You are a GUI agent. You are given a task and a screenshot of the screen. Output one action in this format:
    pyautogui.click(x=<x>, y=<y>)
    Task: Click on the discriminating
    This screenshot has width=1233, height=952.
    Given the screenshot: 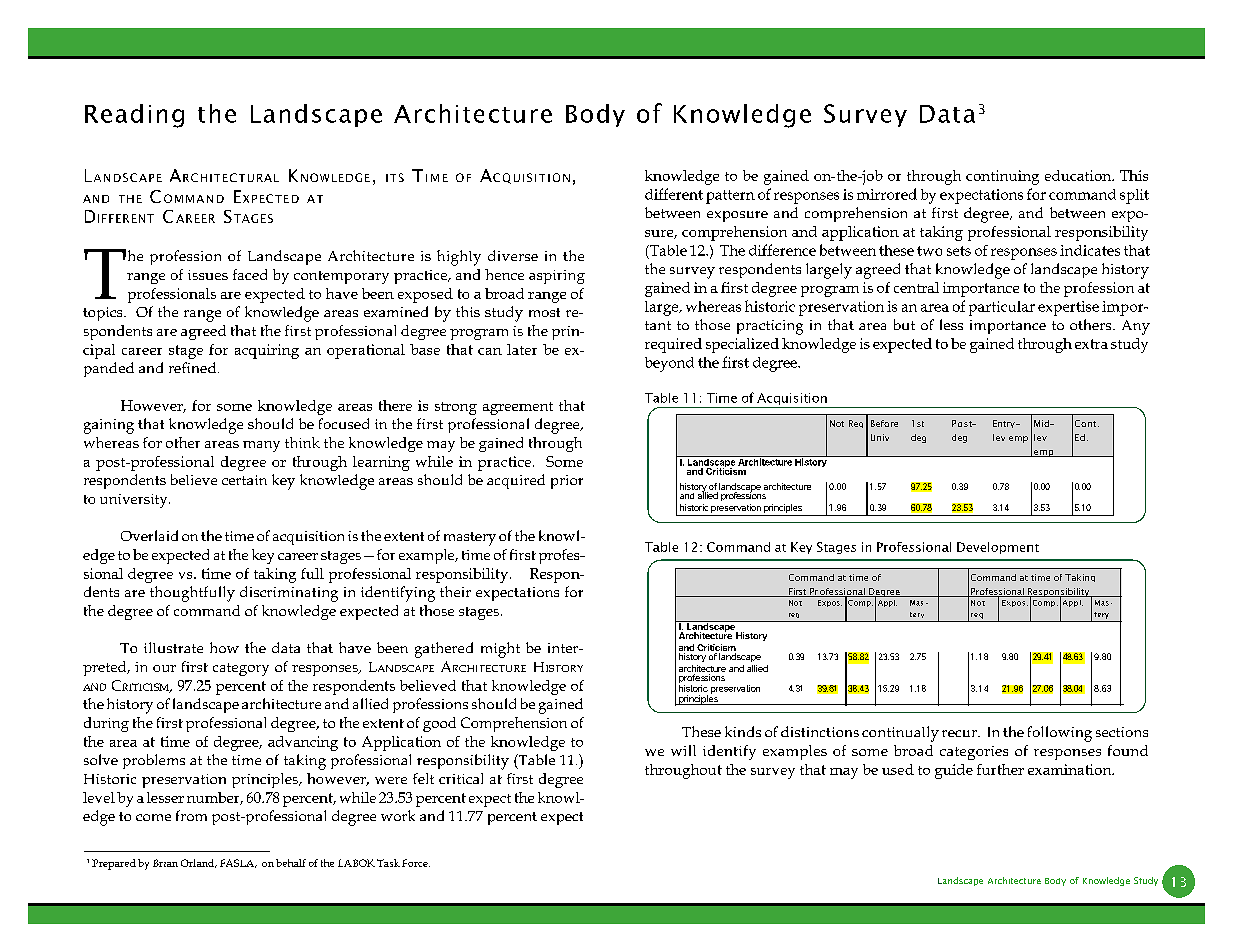 What is the action you would take?
    pyautogui.click(x=289, y=594)
